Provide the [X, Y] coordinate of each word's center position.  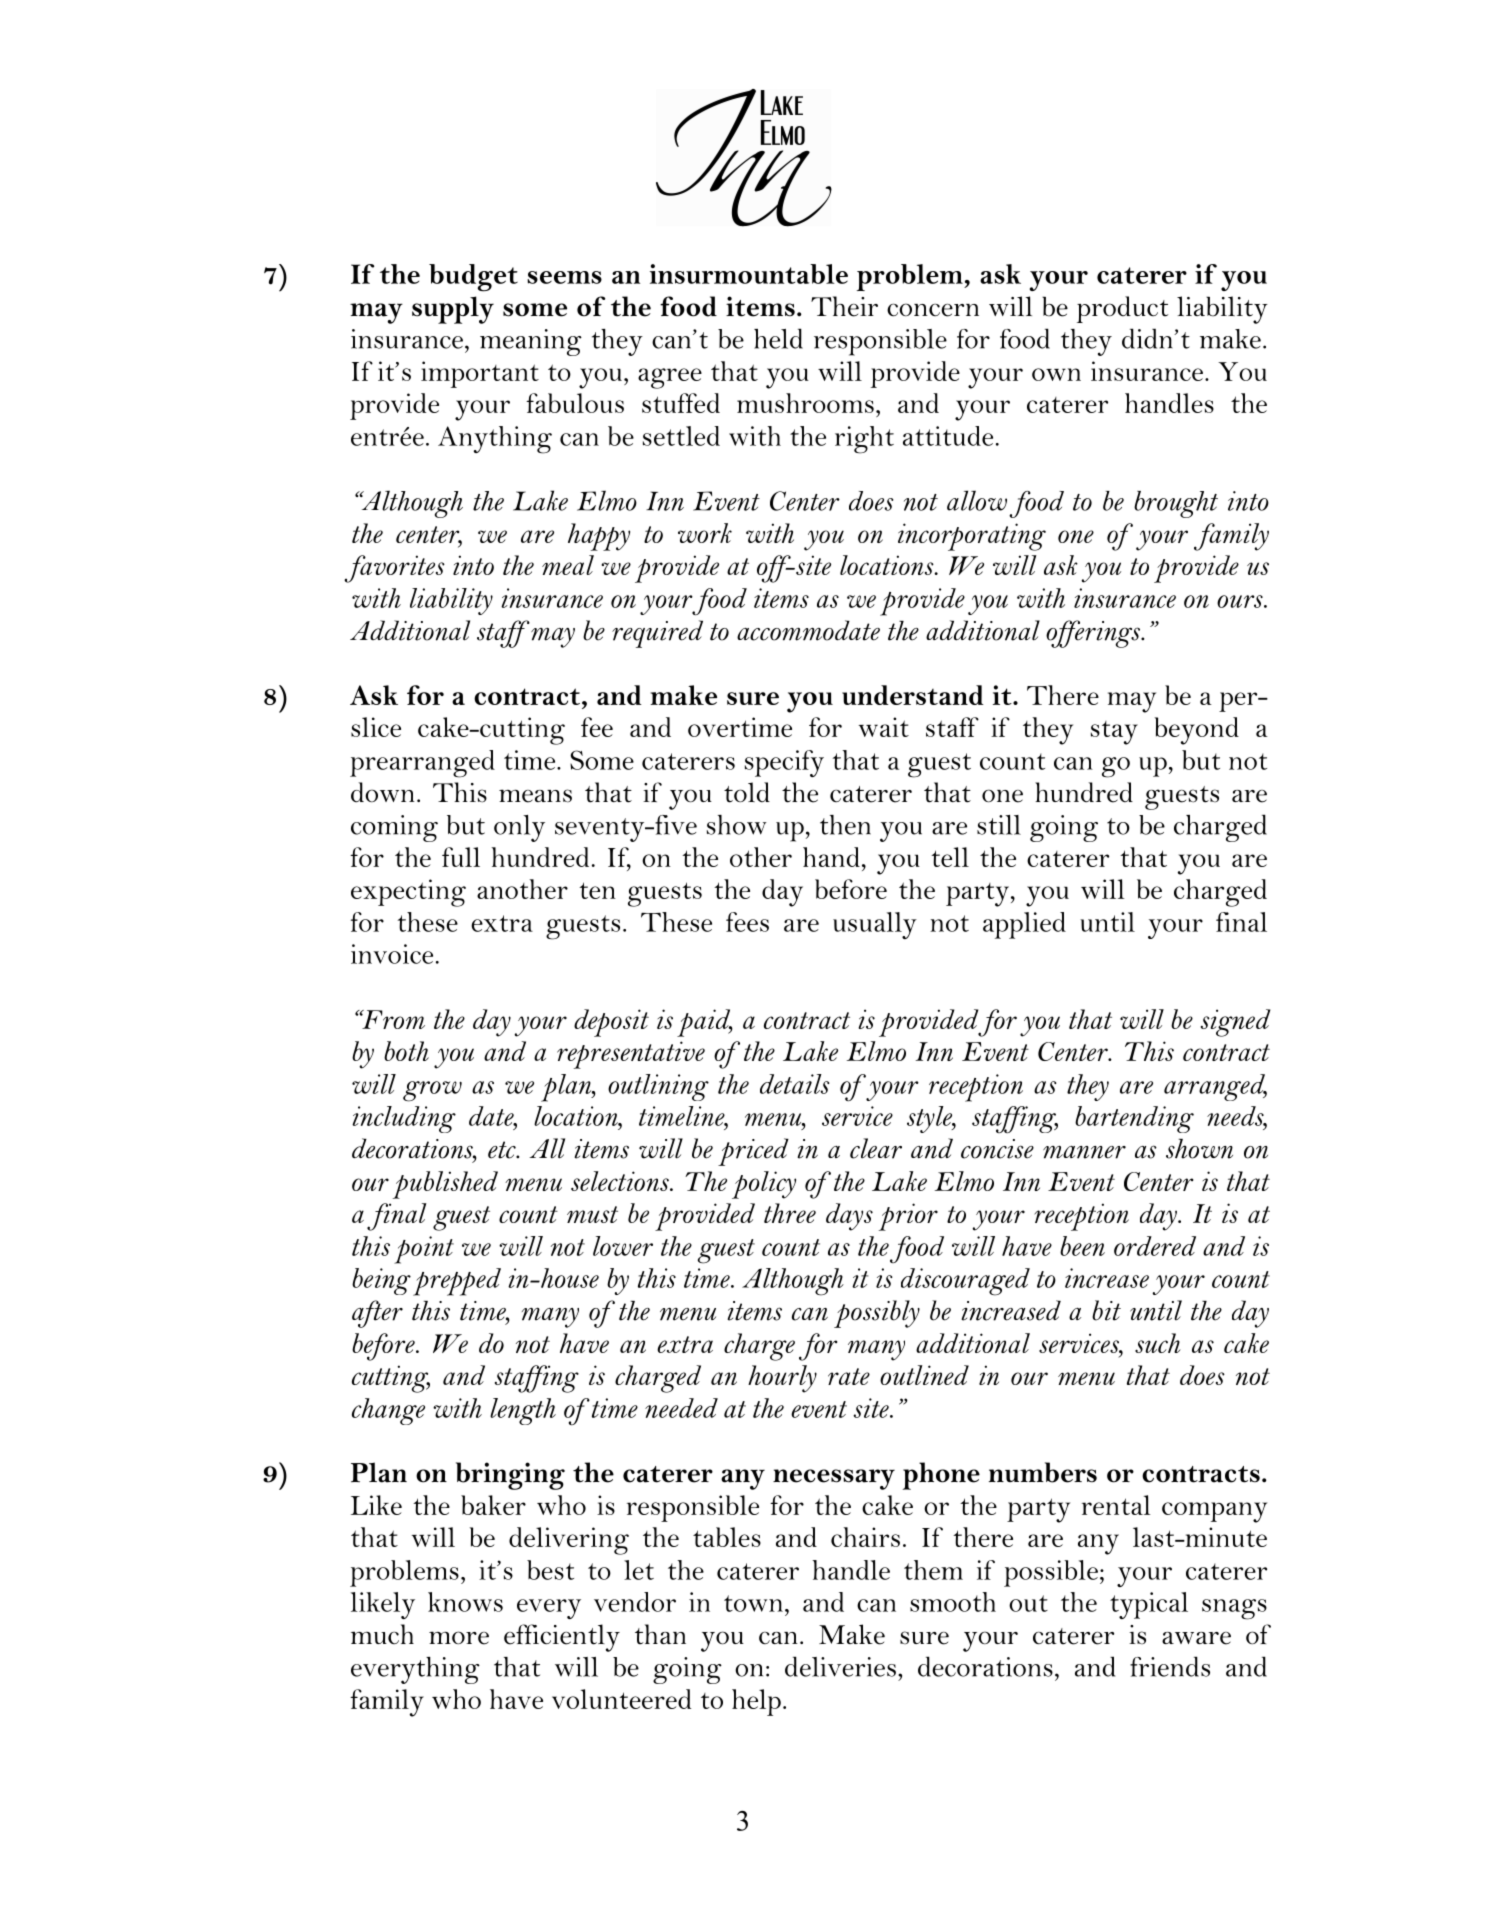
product [1122, 309]
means [535, 796]
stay [1114, 733]
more [459, 1638]
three [790, 1213]
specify [784, 763]
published [445, 1185]
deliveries [840, 1666]
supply [453, 310]
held [778, 338]
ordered [1155, 1246]
